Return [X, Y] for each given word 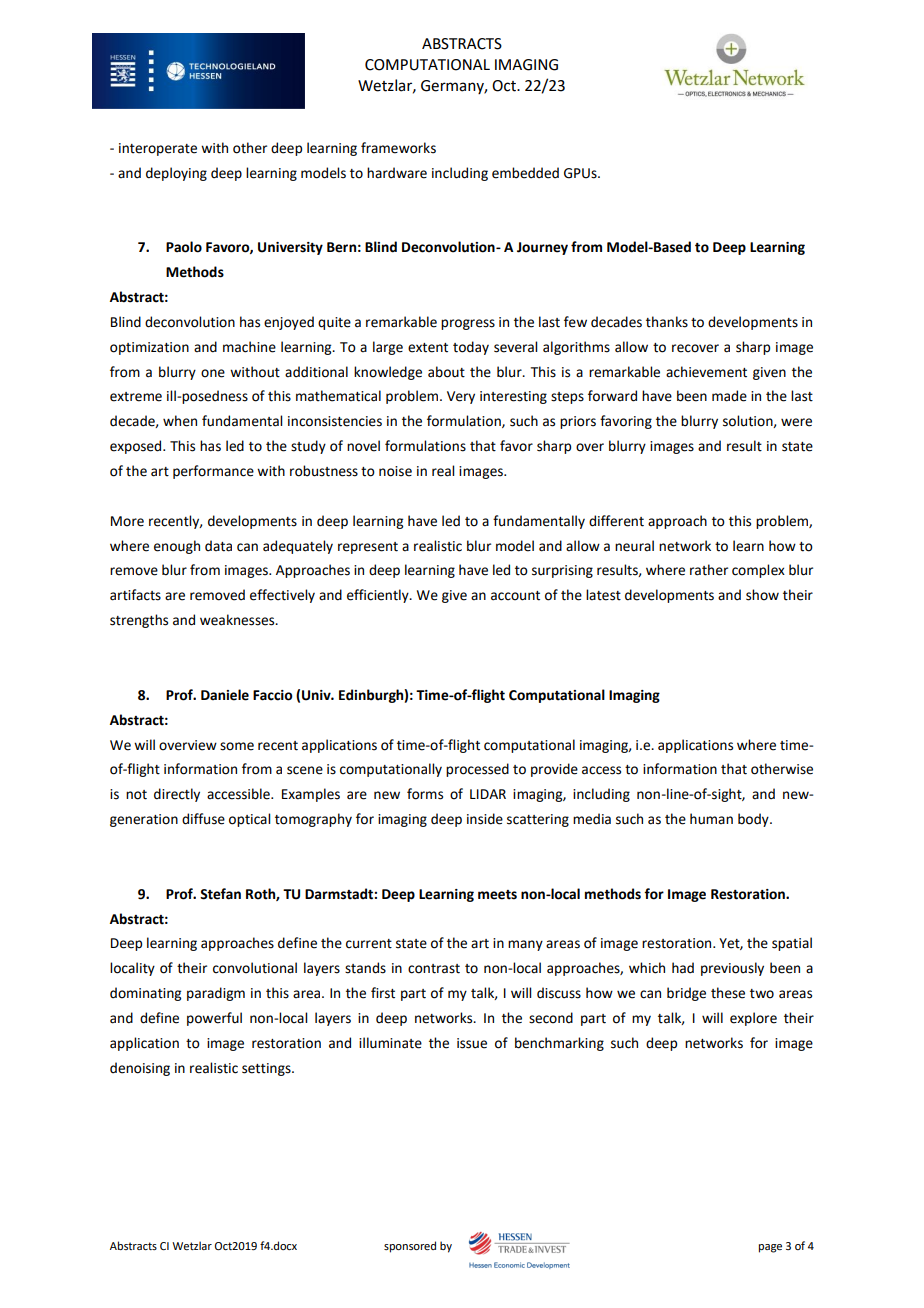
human [711, 819]
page [770, 1248]
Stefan [220, 894]
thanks [667, 322]
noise [395, 471]
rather [709, 570]
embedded [525, 173]
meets [497, 895]
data [218, 546]
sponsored [410, 1247]
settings [267, 1069]
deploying [176, 174]
